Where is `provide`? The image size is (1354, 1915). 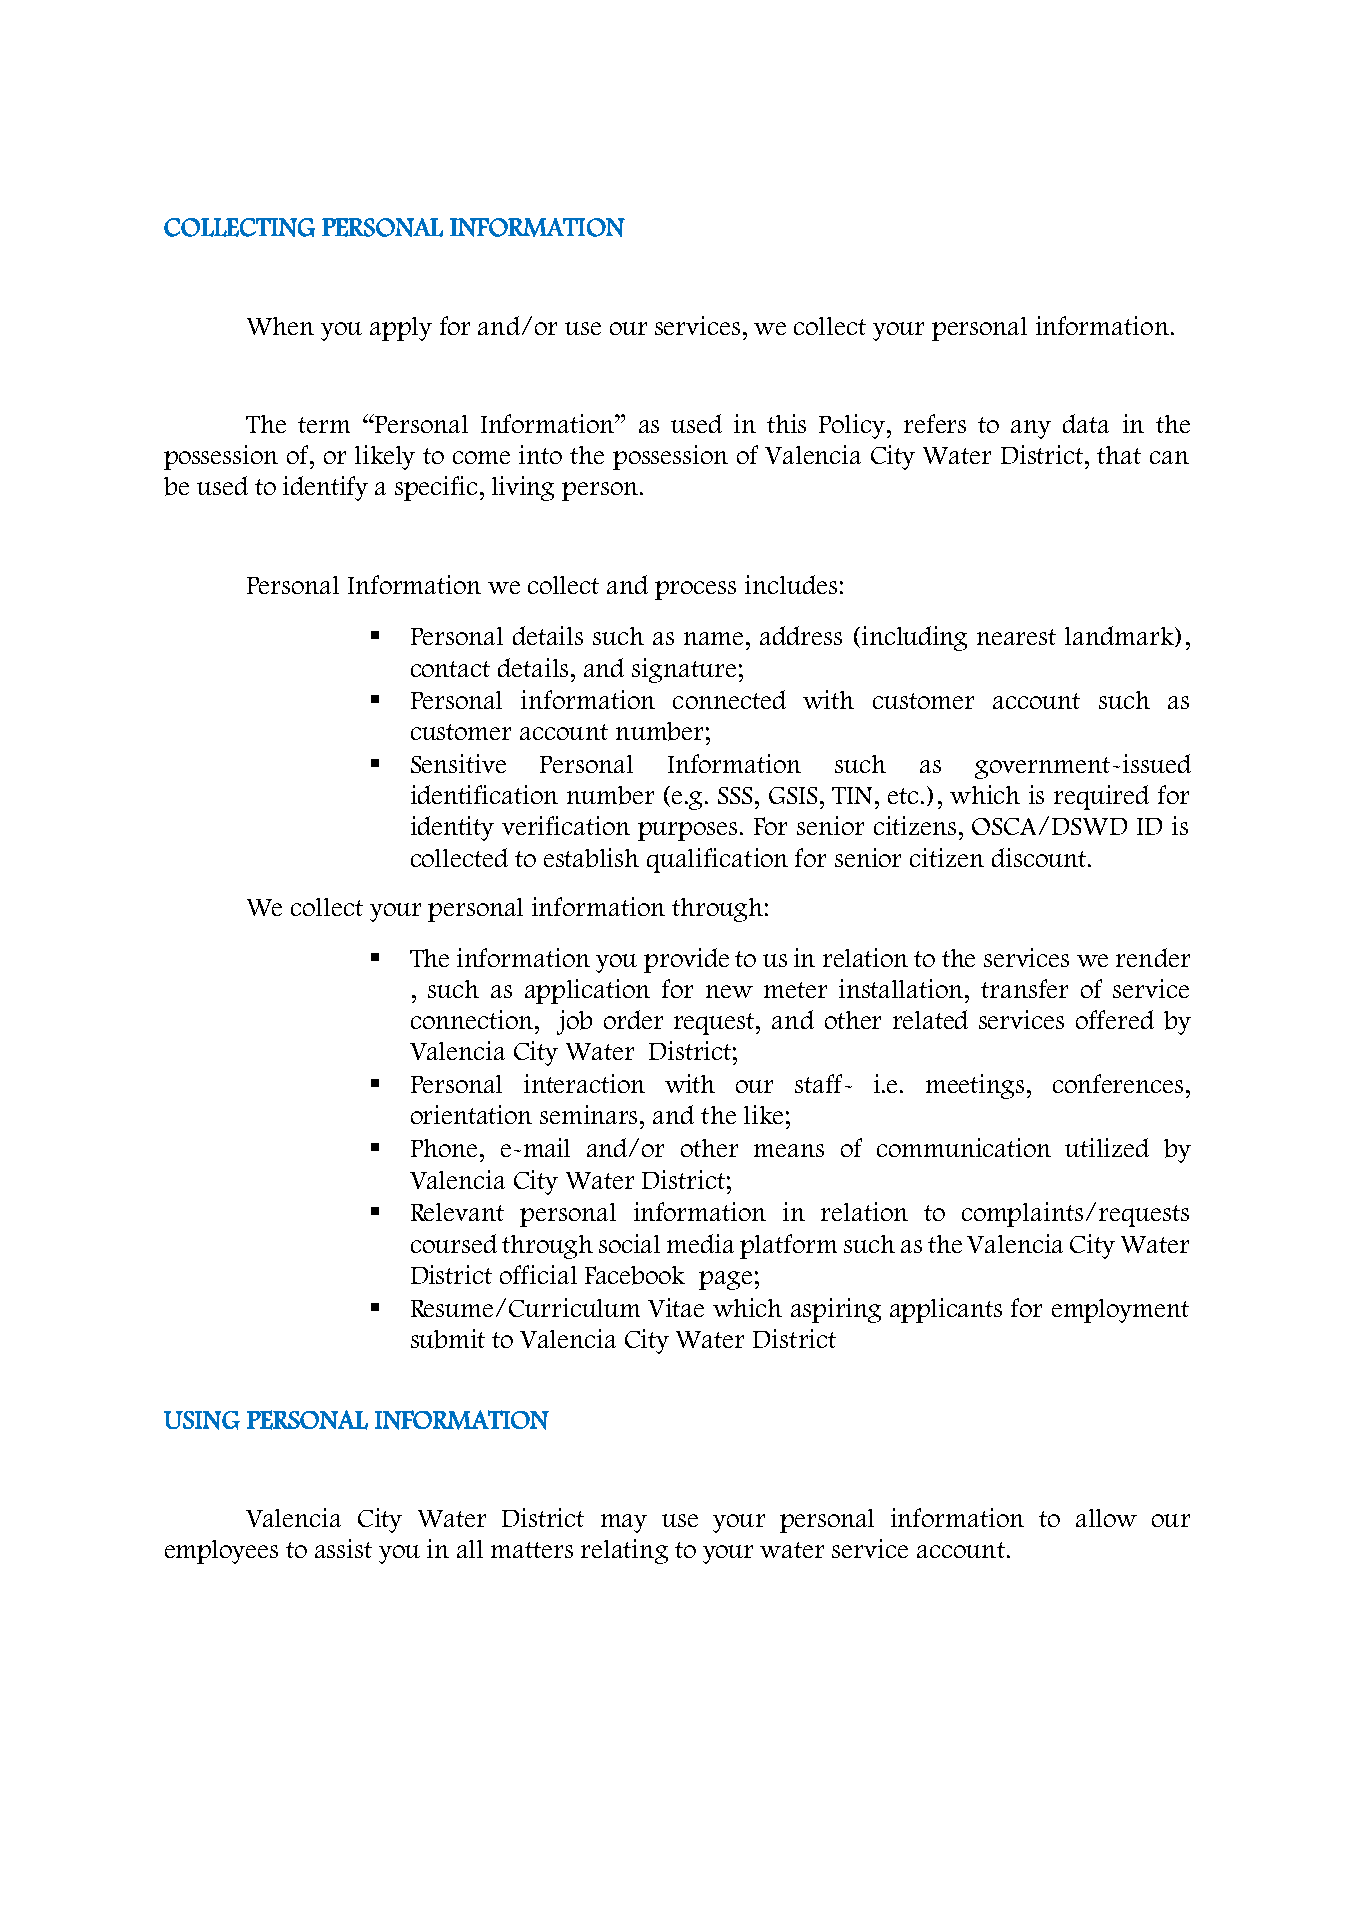 provide is located at coordinates (686, 960).
